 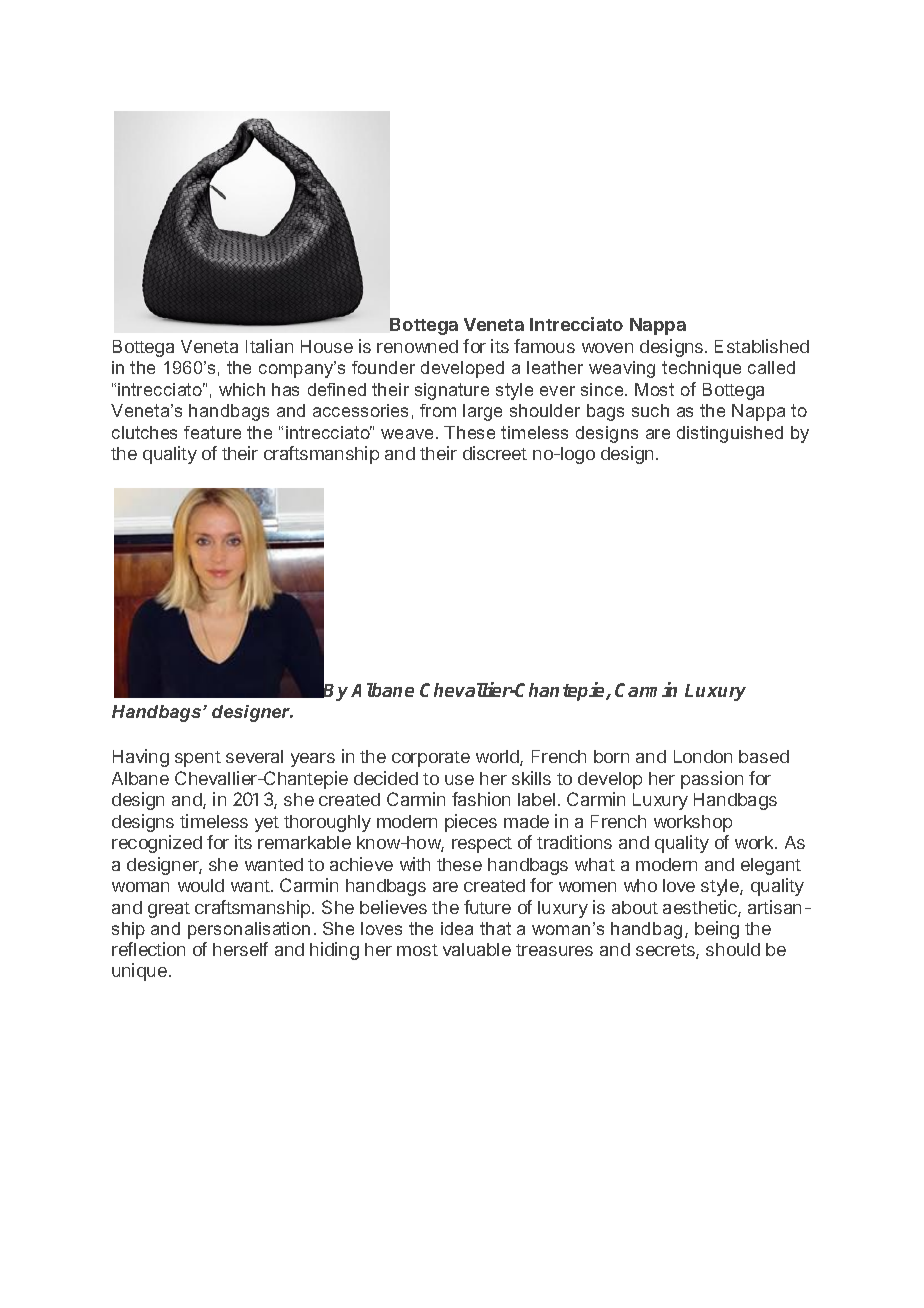 I want to click on technique, so click(x=701, y=369).
